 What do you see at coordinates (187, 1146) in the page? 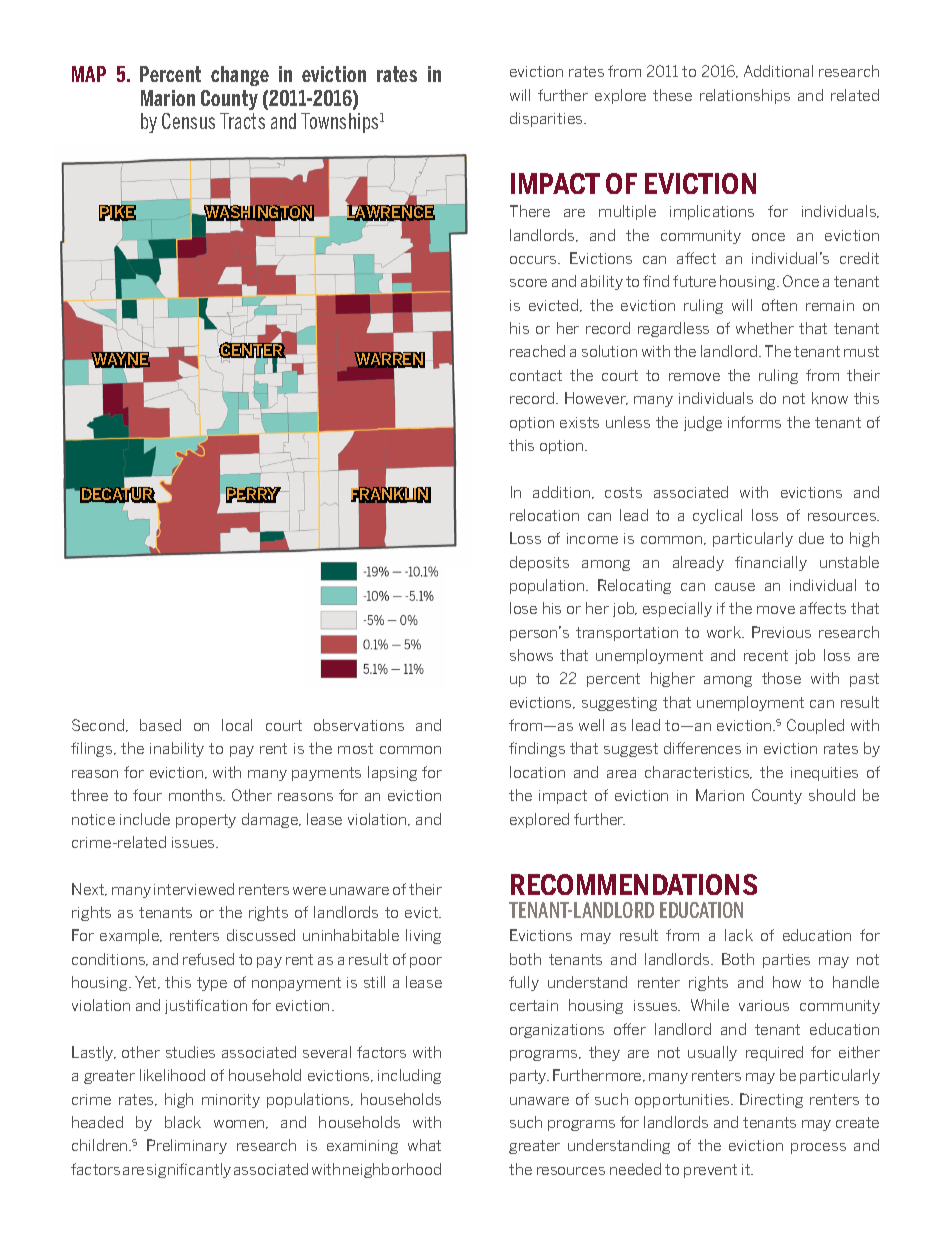
I see `Preliminary` at bounding box center [187, 1146].
